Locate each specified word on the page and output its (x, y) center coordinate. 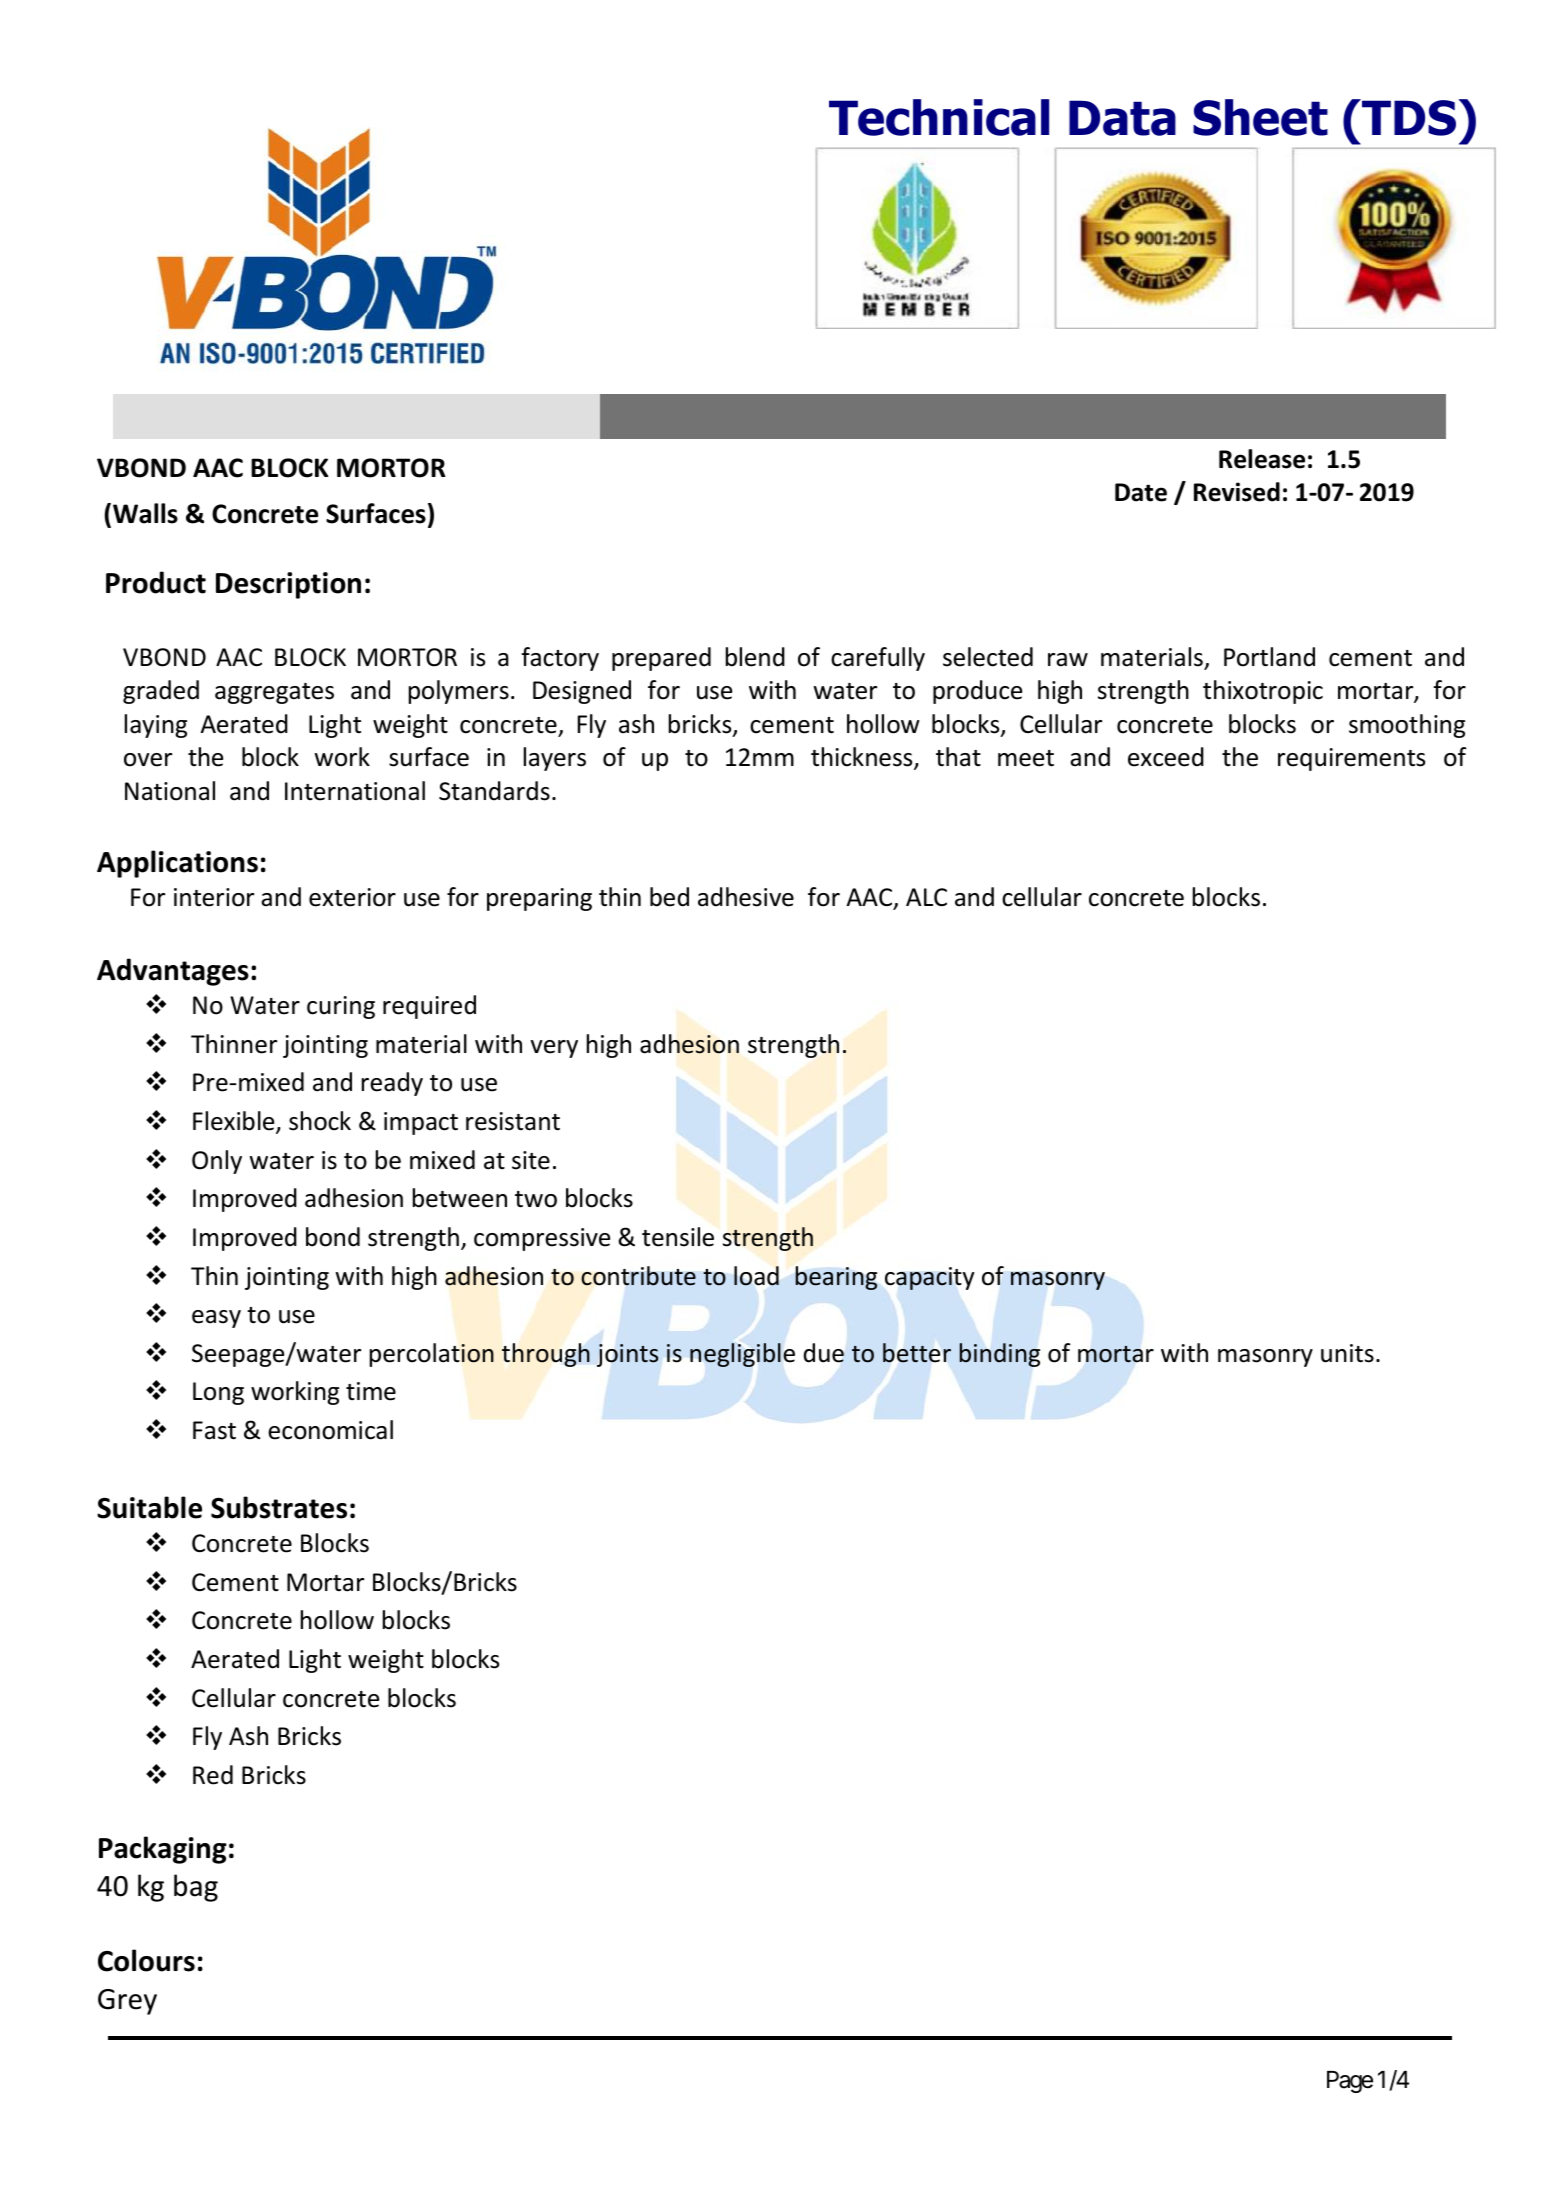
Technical (939, 117)
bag (196, 1888)
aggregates (274, 693)
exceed (1166, 757)
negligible (742, 1355)
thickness (863, 758)
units (1347, 1353)
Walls (145, 513)
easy (216, 1319)
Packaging (163, 1850)
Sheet (1260, 117)
